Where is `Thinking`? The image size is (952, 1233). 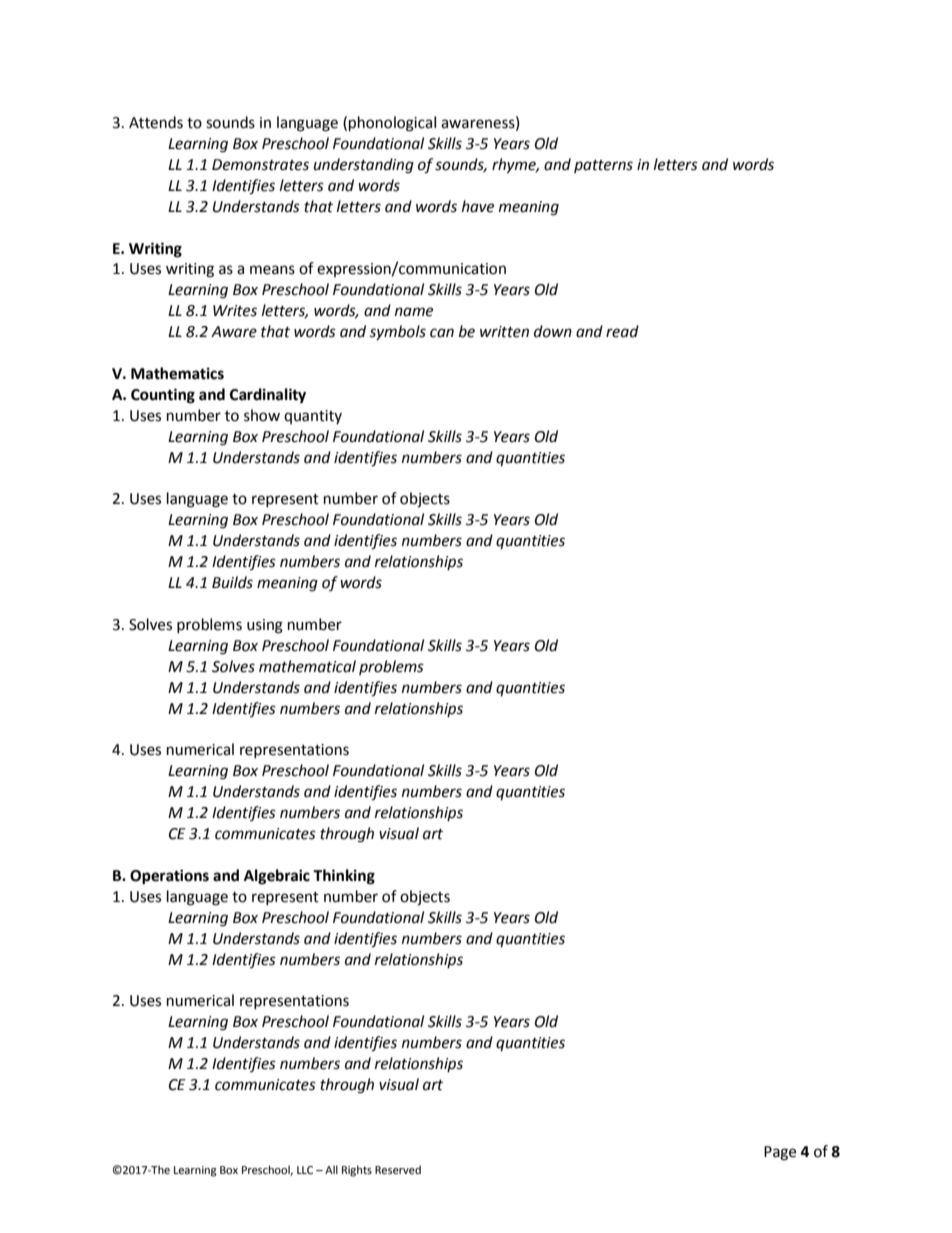
Thinking is located at coordinates (344, 877).
